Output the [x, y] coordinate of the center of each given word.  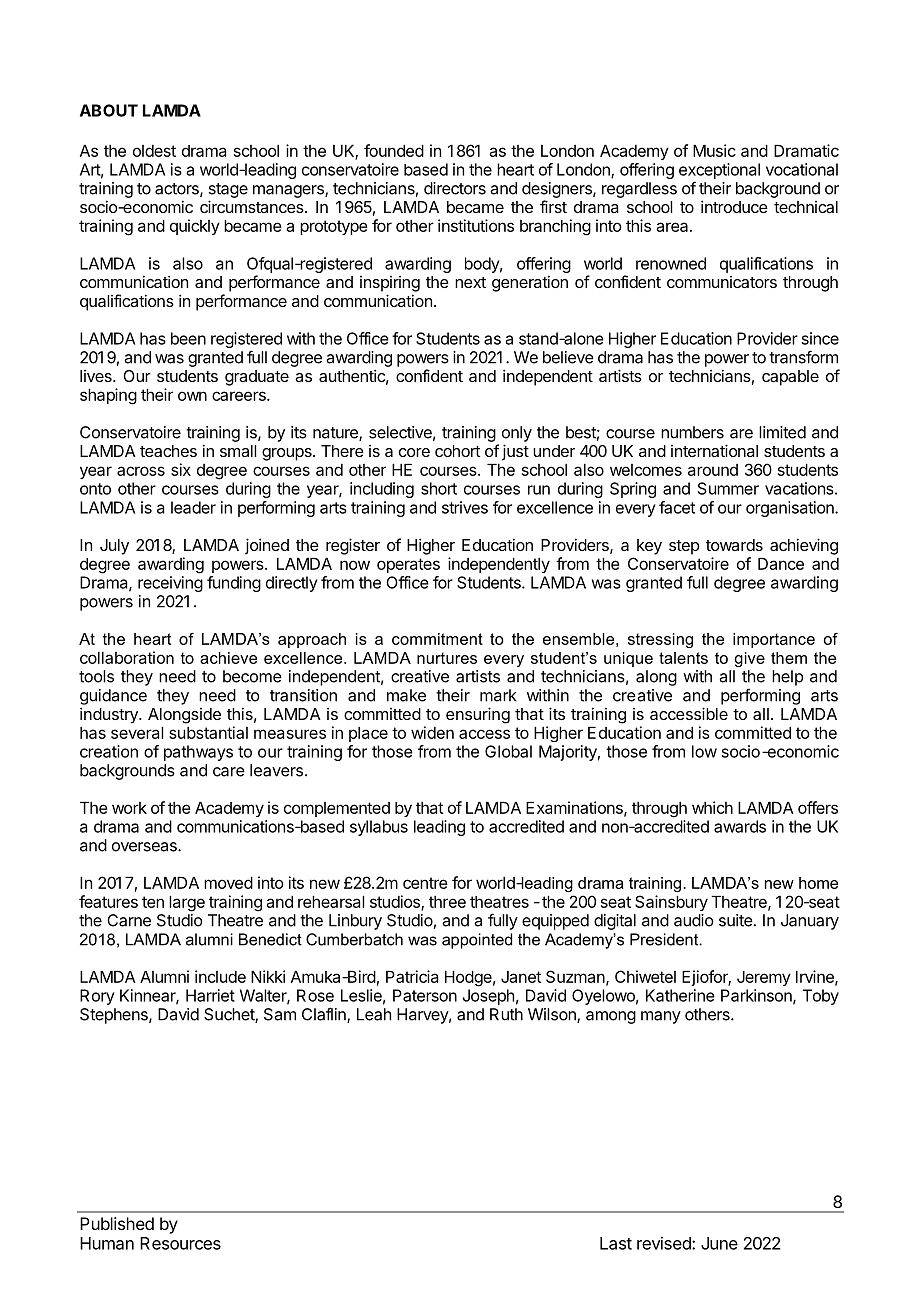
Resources [180, 1243]
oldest [154, 151]
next [470, 282]
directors [455, 188]
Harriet [210, 995]
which [712, 807]
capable [790, 378]
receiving [170, 584]
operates [408, 565]
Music [714, 150]
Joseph [488, 997]
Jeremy [764, 978]
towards [734, 545]
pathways [198, 753]
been [188, 338]
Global [508, 751]
